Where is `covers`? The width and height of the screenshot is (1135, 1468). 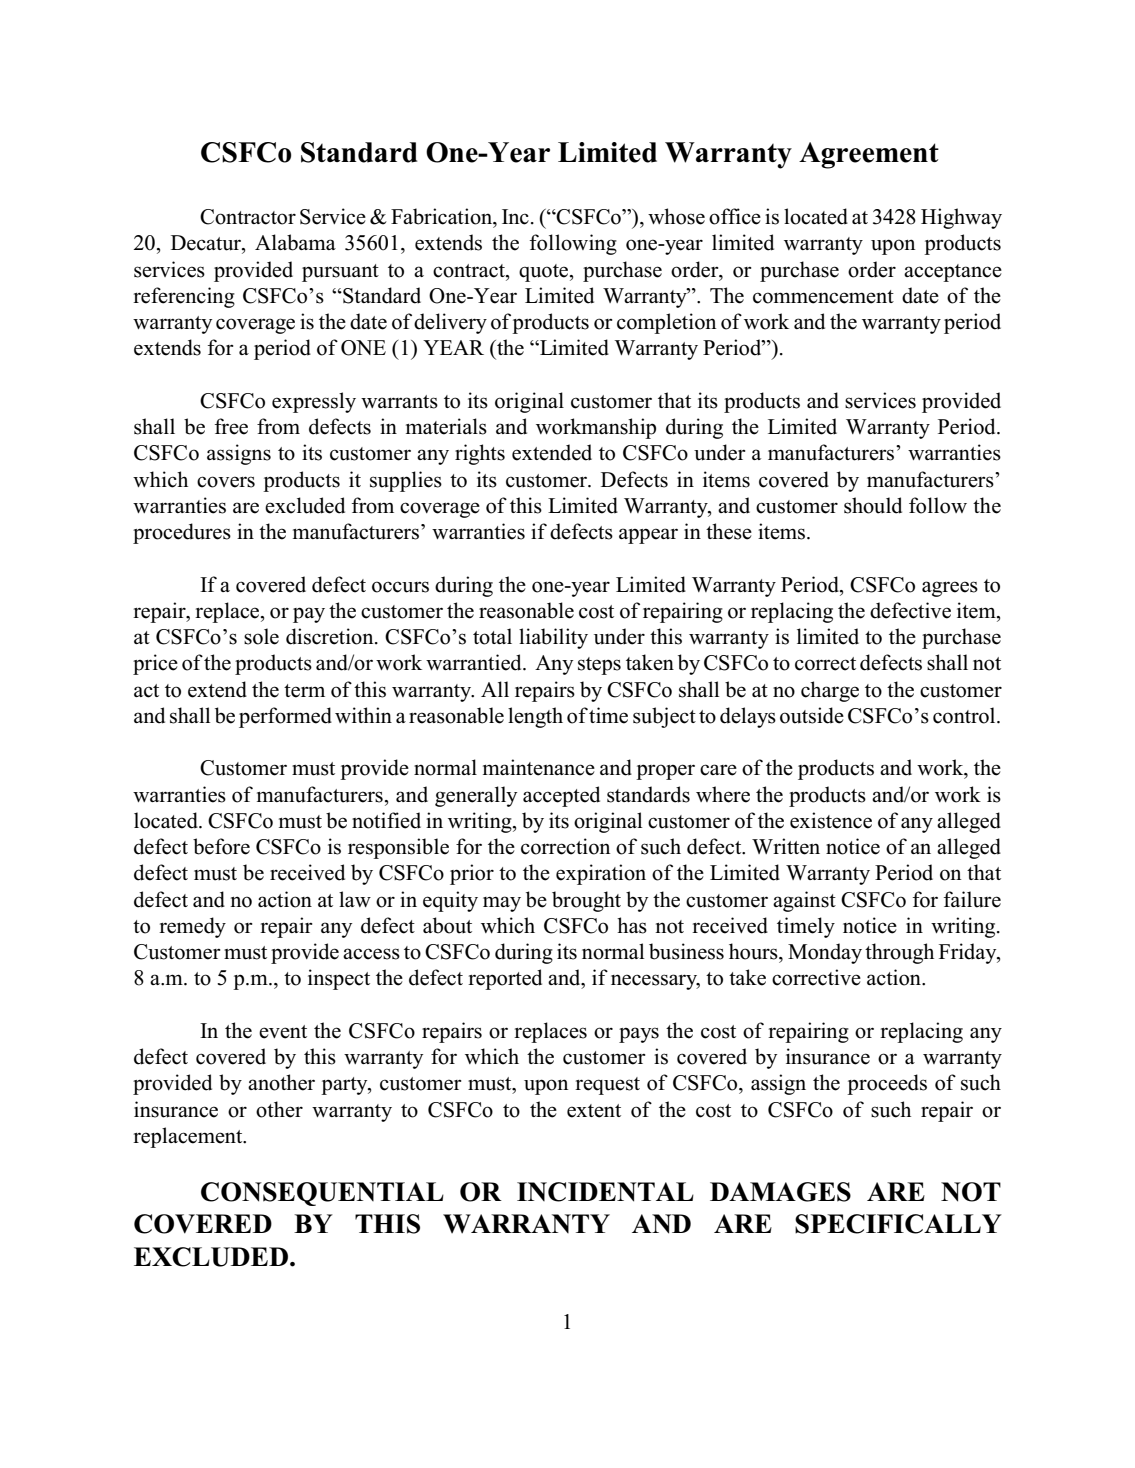
covers is located at coordinates (226, 482).
